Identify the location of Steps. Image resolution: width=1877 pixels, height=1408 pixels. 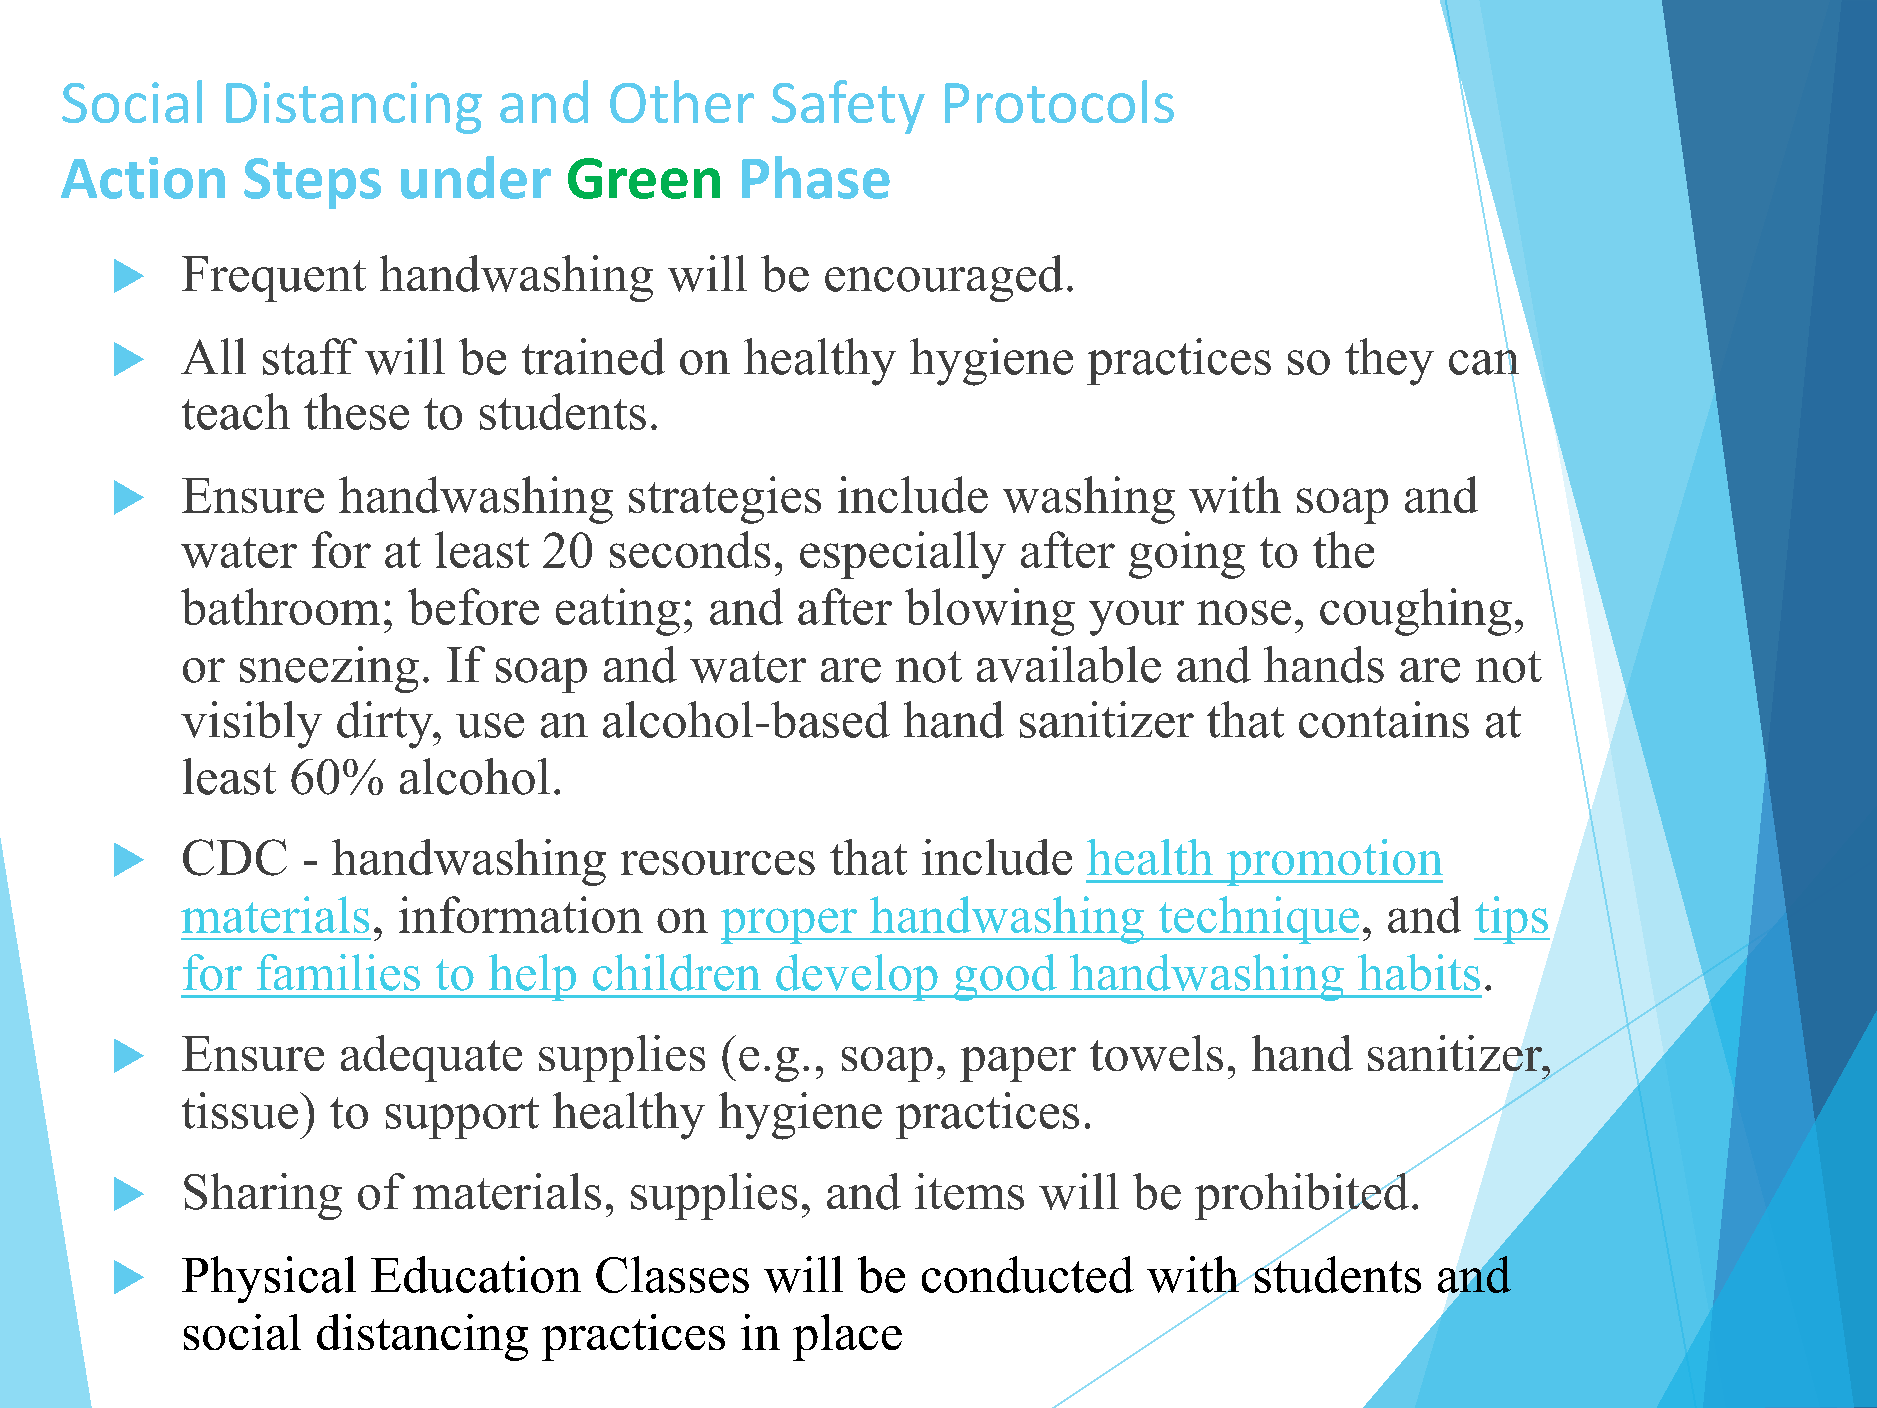
(312, 183).
